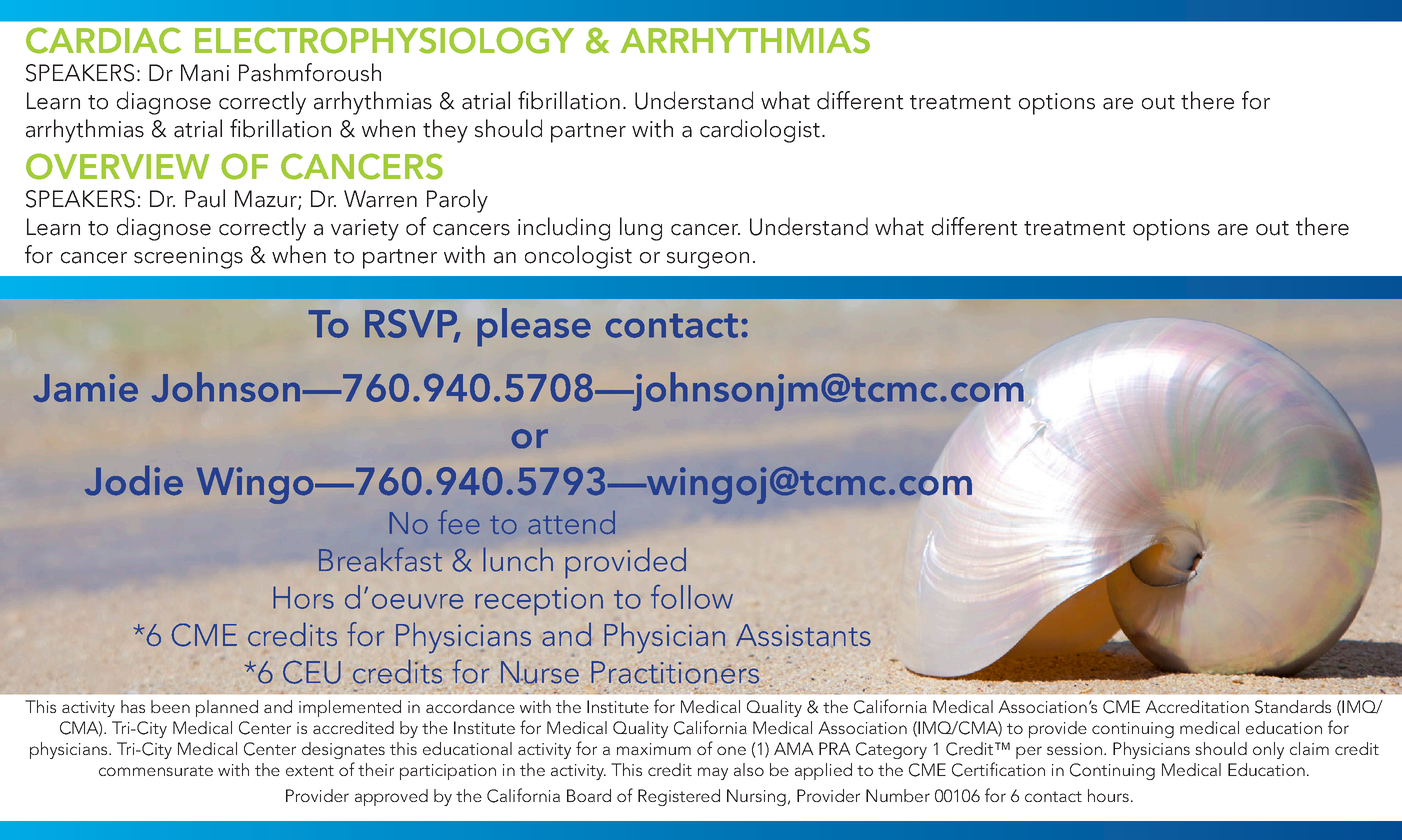 This document has height=840, width=1402. What do you see at coordinates (1108, 795) in the document?
I see `hours` at bounding box center [1108, 795].
